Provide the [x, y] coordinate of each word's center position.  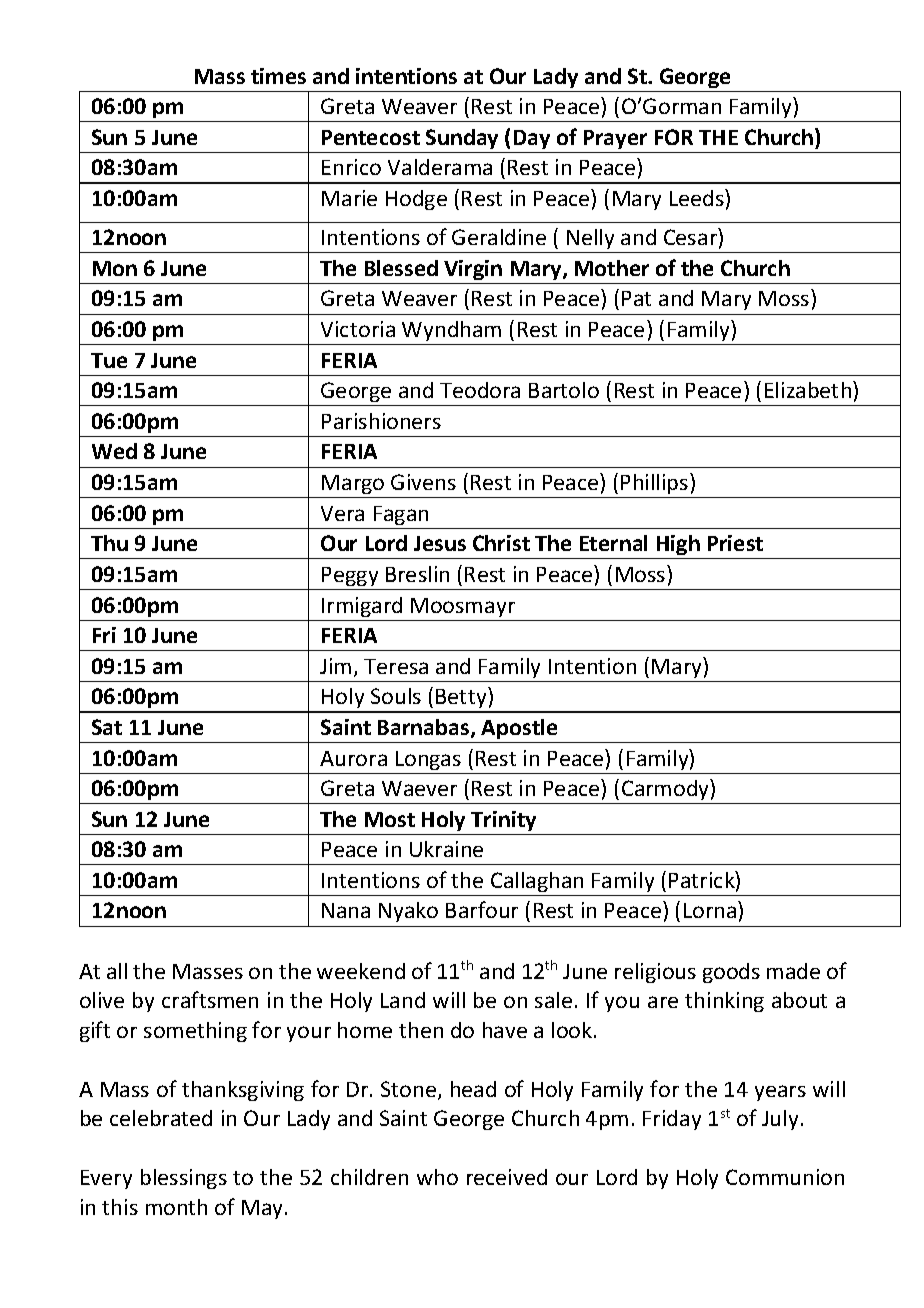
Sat [107, 727]
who [437, 1177]
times [278, 76]
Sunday [462, 139]
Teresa [396, 666]
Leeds [698, 197]
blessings [184, 1179]
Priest [735, 543]
